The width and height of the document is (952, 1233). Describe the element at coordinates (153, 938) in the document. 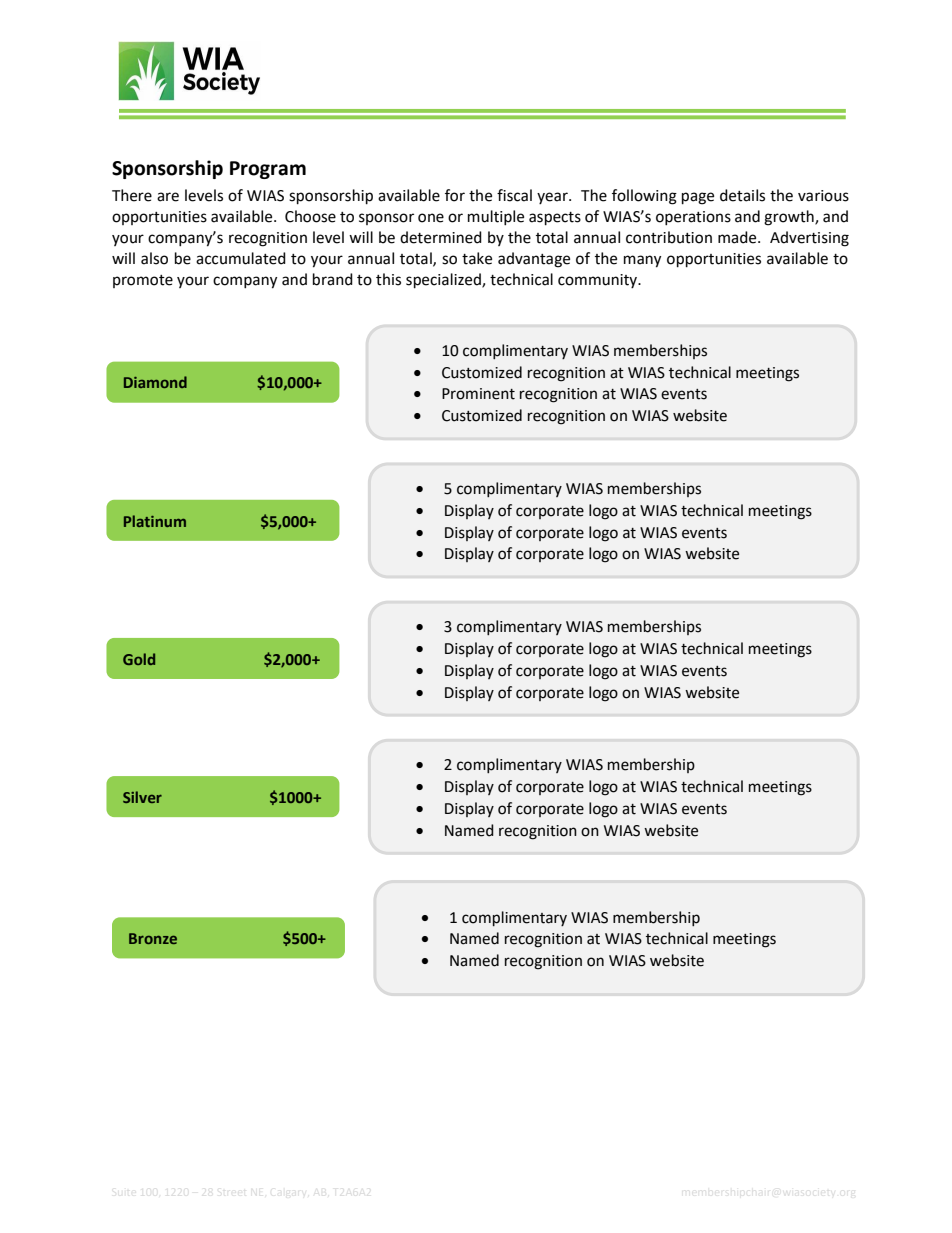

I see `Bronze` at that location.
